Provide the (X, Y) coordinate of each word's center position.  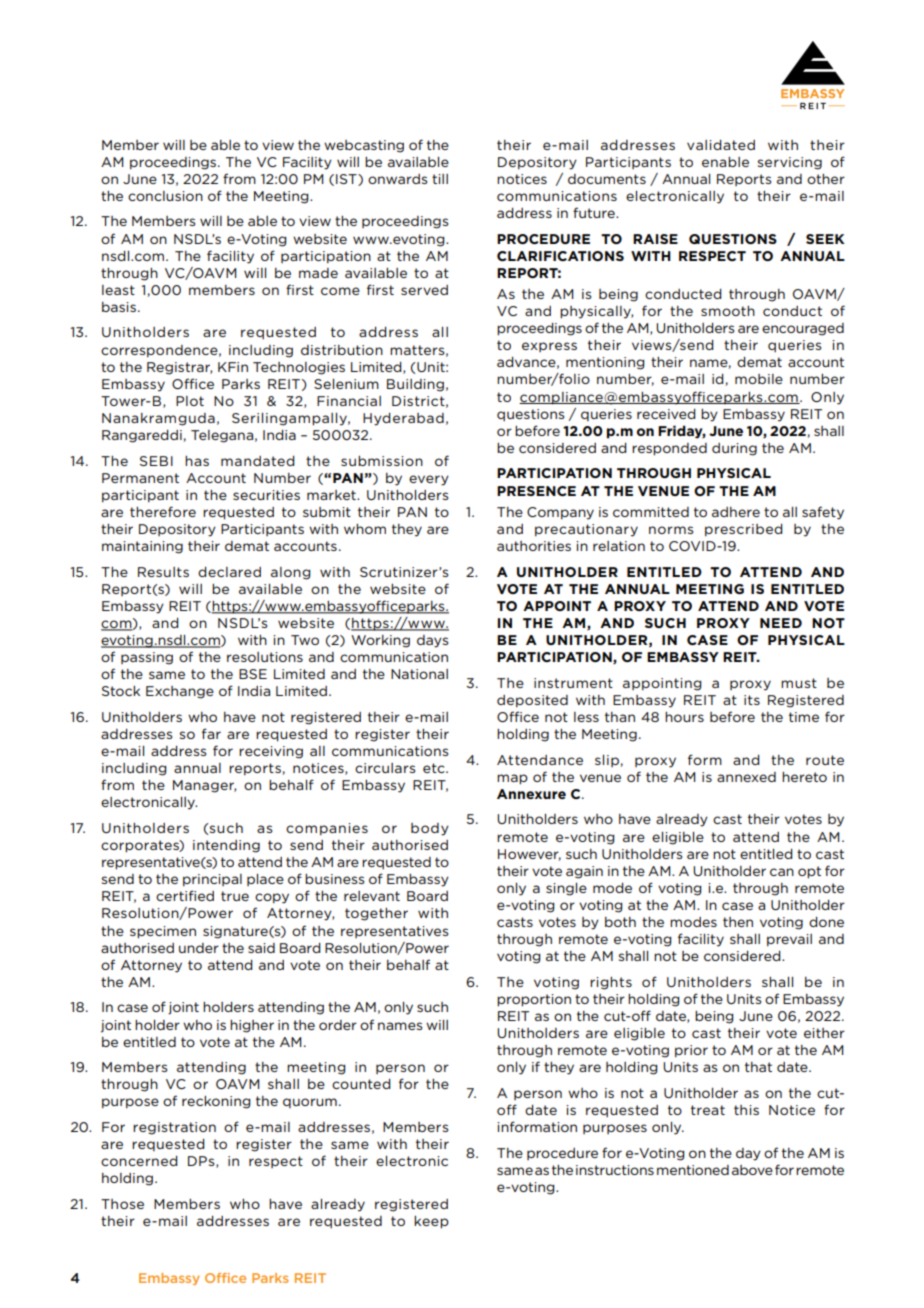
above (752, 1170)
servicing (790, 163)
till (440, 179)
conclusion (165, 196)
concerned (139, 1161)
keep (431, 1222)
